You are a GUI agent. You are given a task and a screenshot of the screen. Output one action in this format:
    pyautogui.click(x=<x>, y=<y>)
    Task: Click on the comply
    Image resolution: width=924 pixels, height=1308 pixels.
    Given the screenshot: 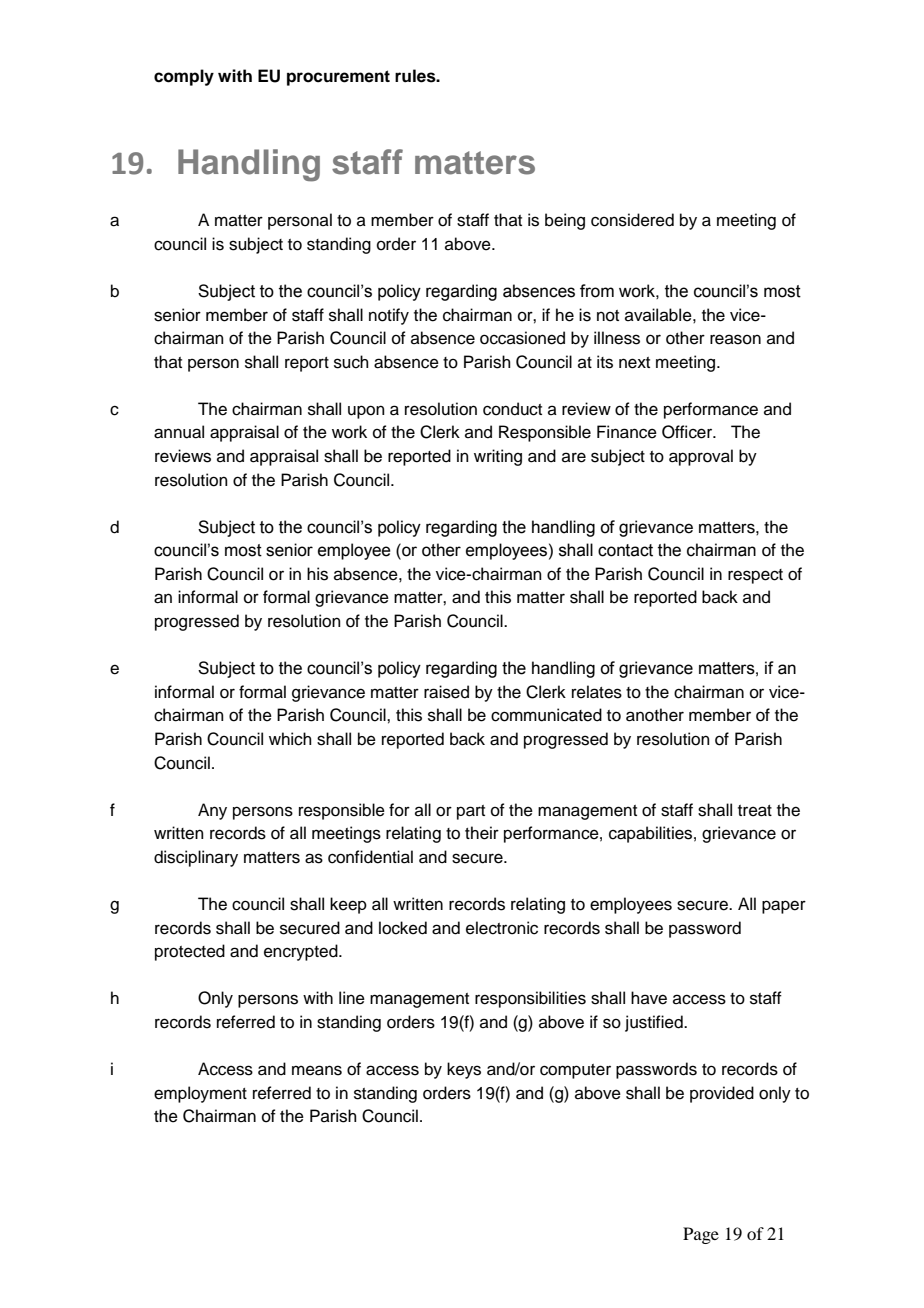 What is the action you would take?
    pyautogui.click(x=184, y=77)
